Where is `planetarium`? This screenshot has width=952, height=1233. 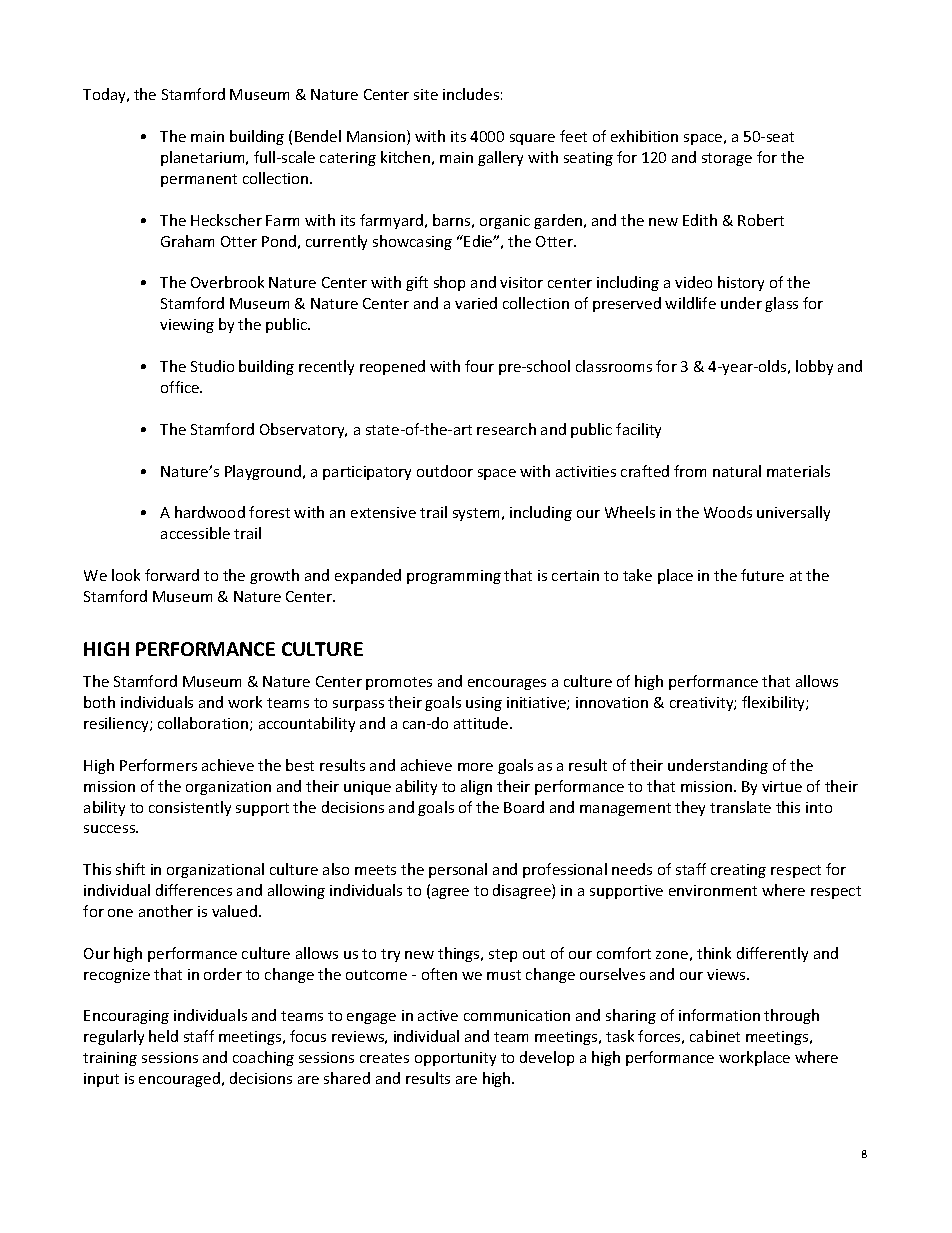 planetarium is located at coordinates (204, 158).
